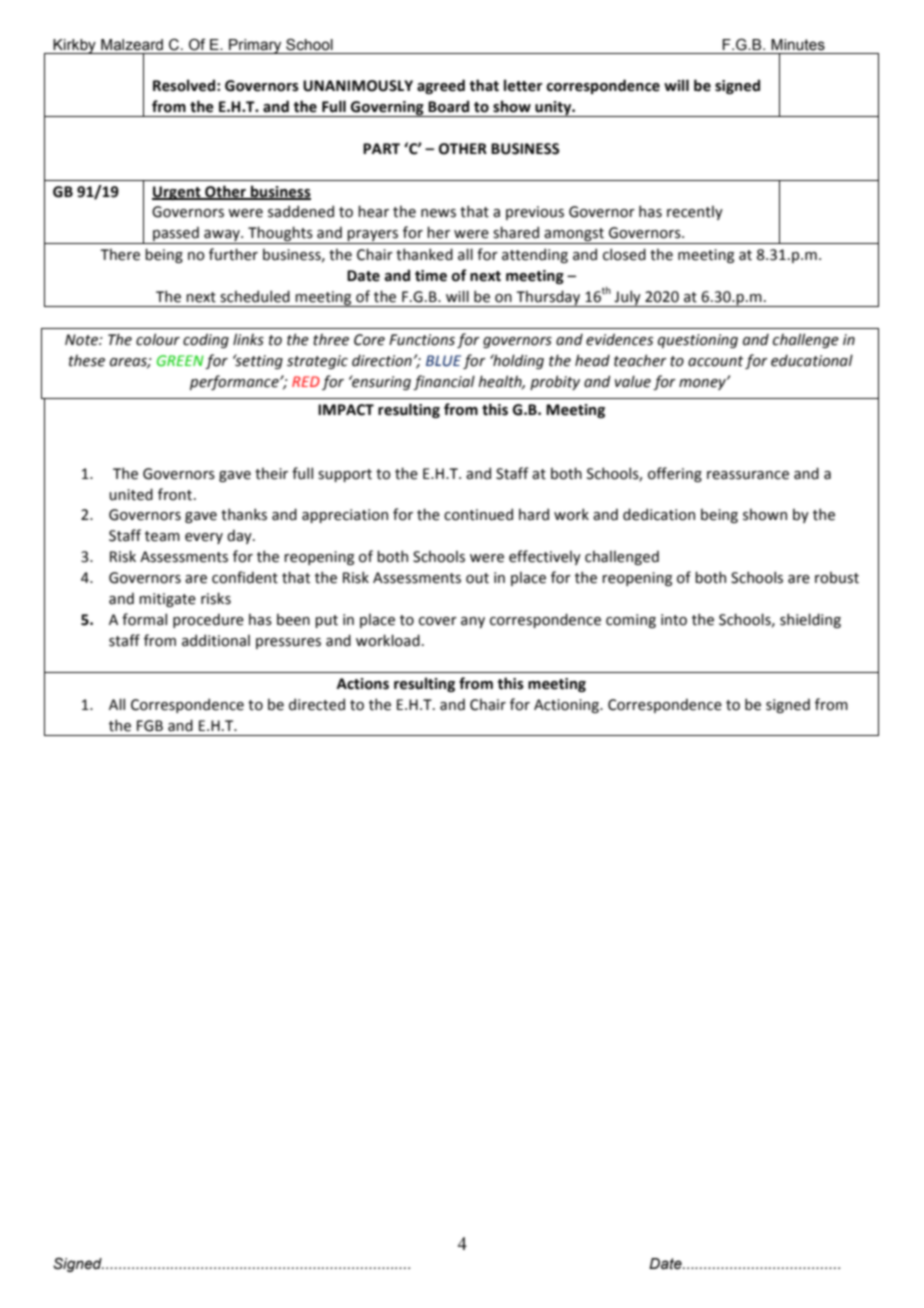 Image resolution: width=924 pixels, height=1308 pixels. Describe the element at coordinates (568, 706) in the page. I see `Actioning` at that location.
